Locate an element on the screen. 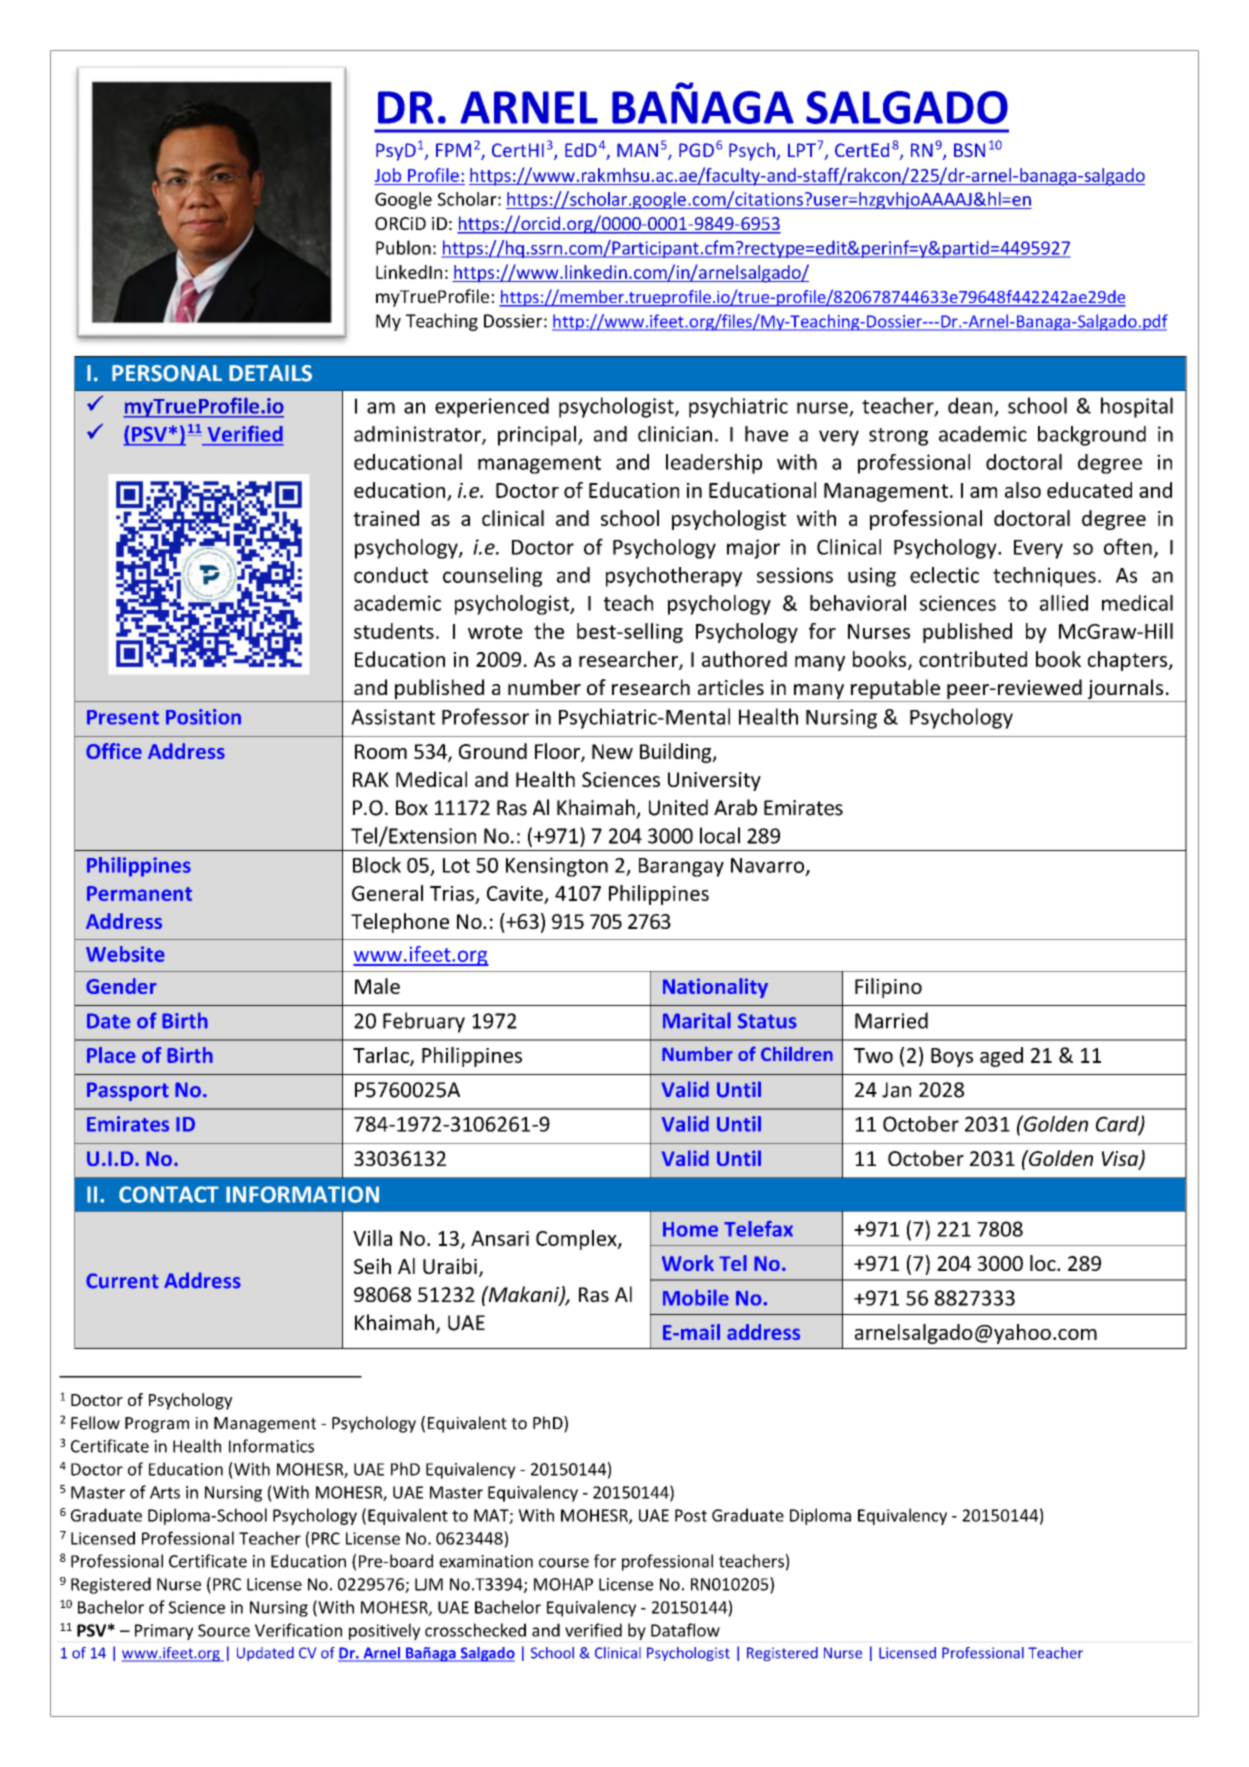 The height and width of the screenshot is (1767, 1249). Dataflow is located at coordinates (685, 1630).
